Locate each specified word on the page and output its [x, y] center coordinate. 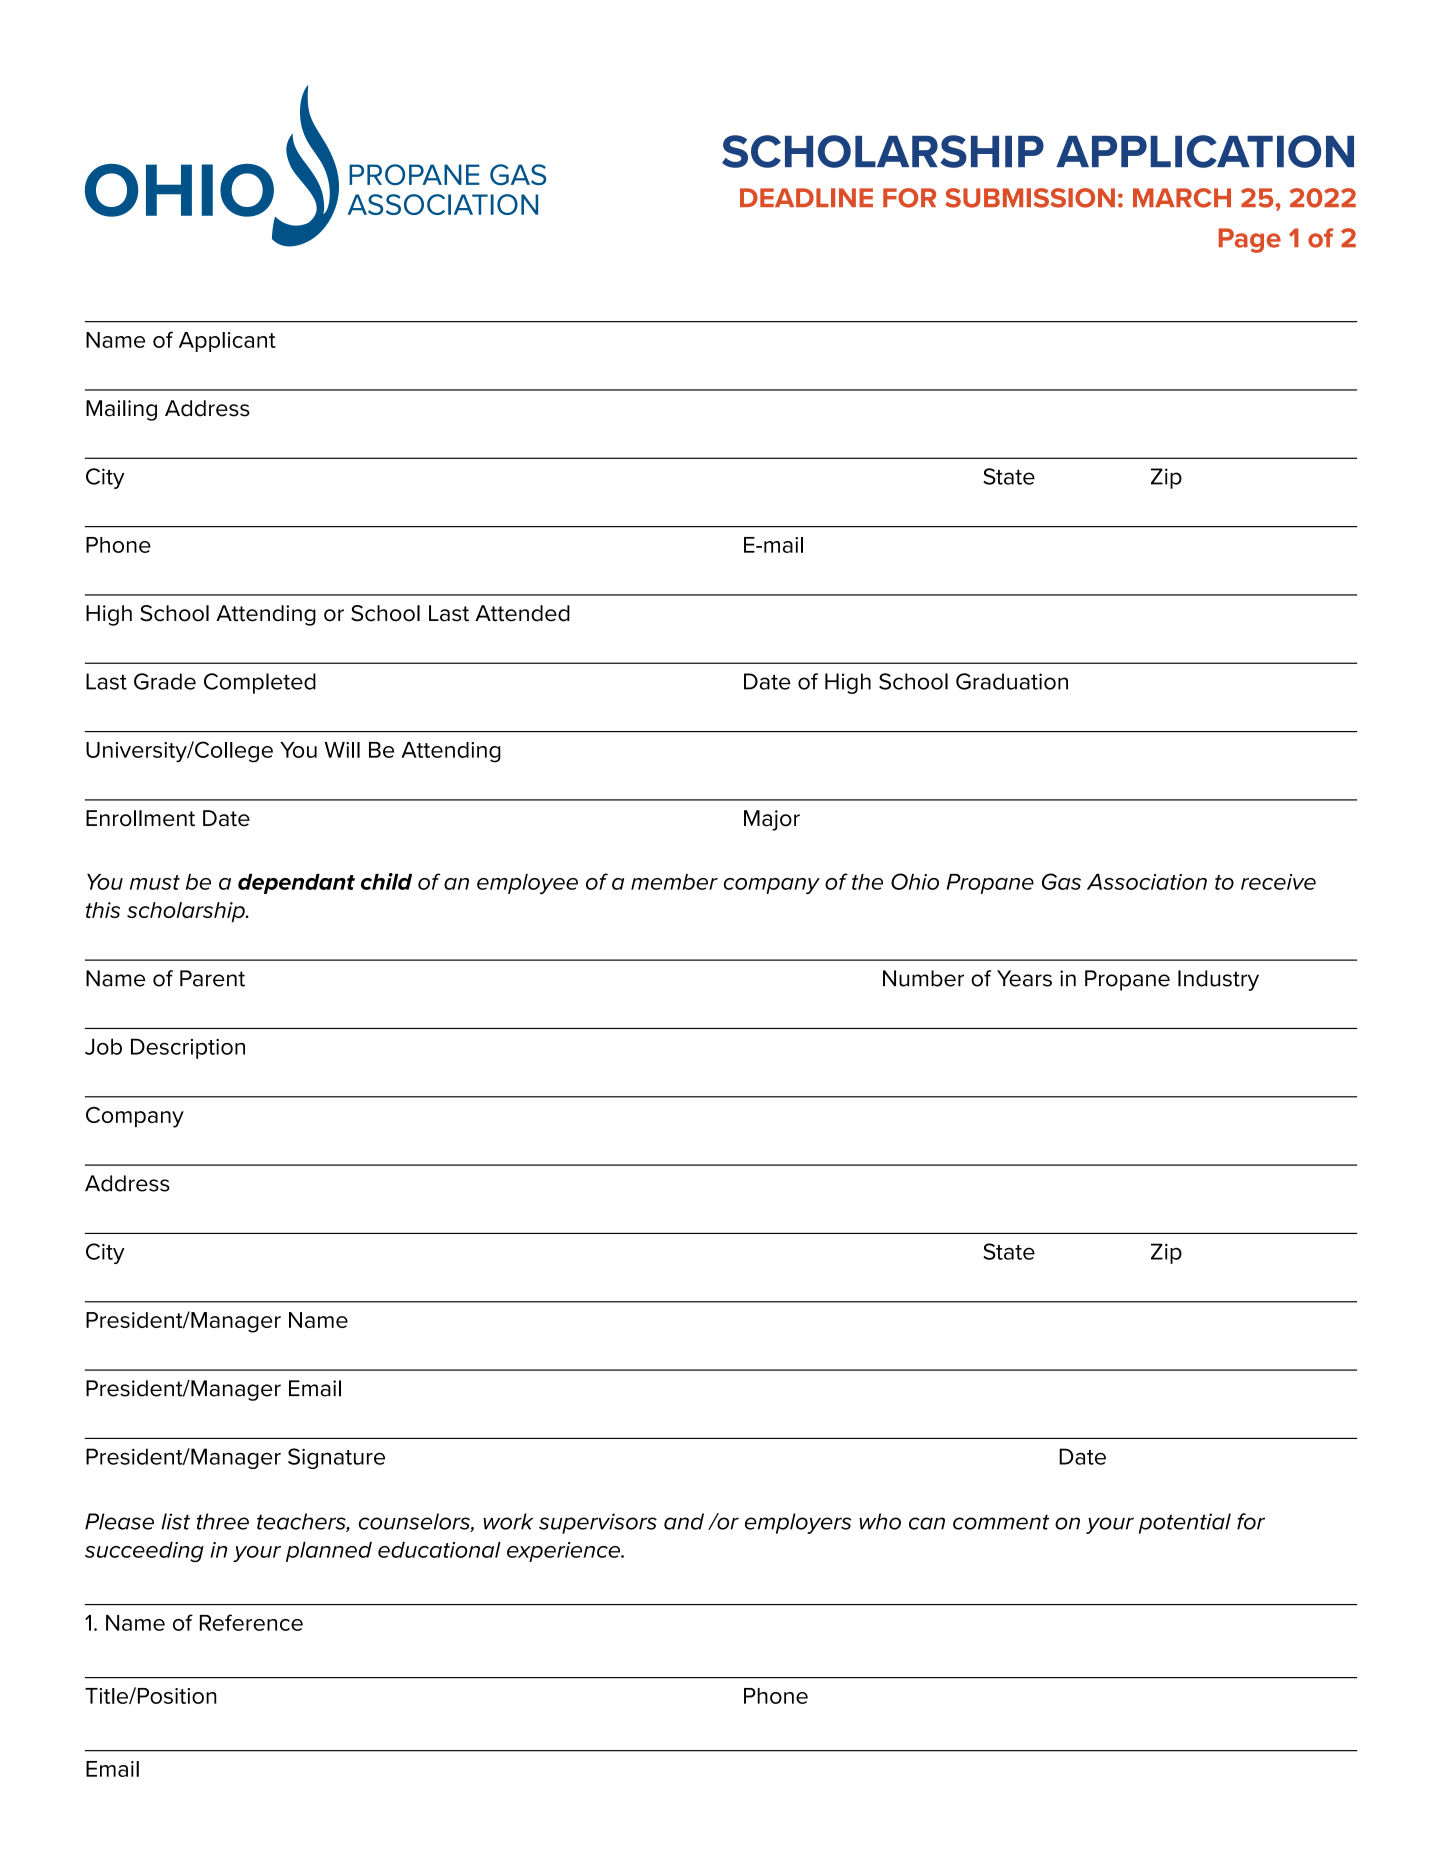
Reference [251, 1622]
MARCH [1182, 198]
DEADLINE [806, 197]
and [684, 1521]
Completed [260, 683]
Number [923, 978]
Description [188, 1048]
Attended [522, 613]
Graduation [1012, 681]
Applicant [227, 342]
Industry [1218, 980]
